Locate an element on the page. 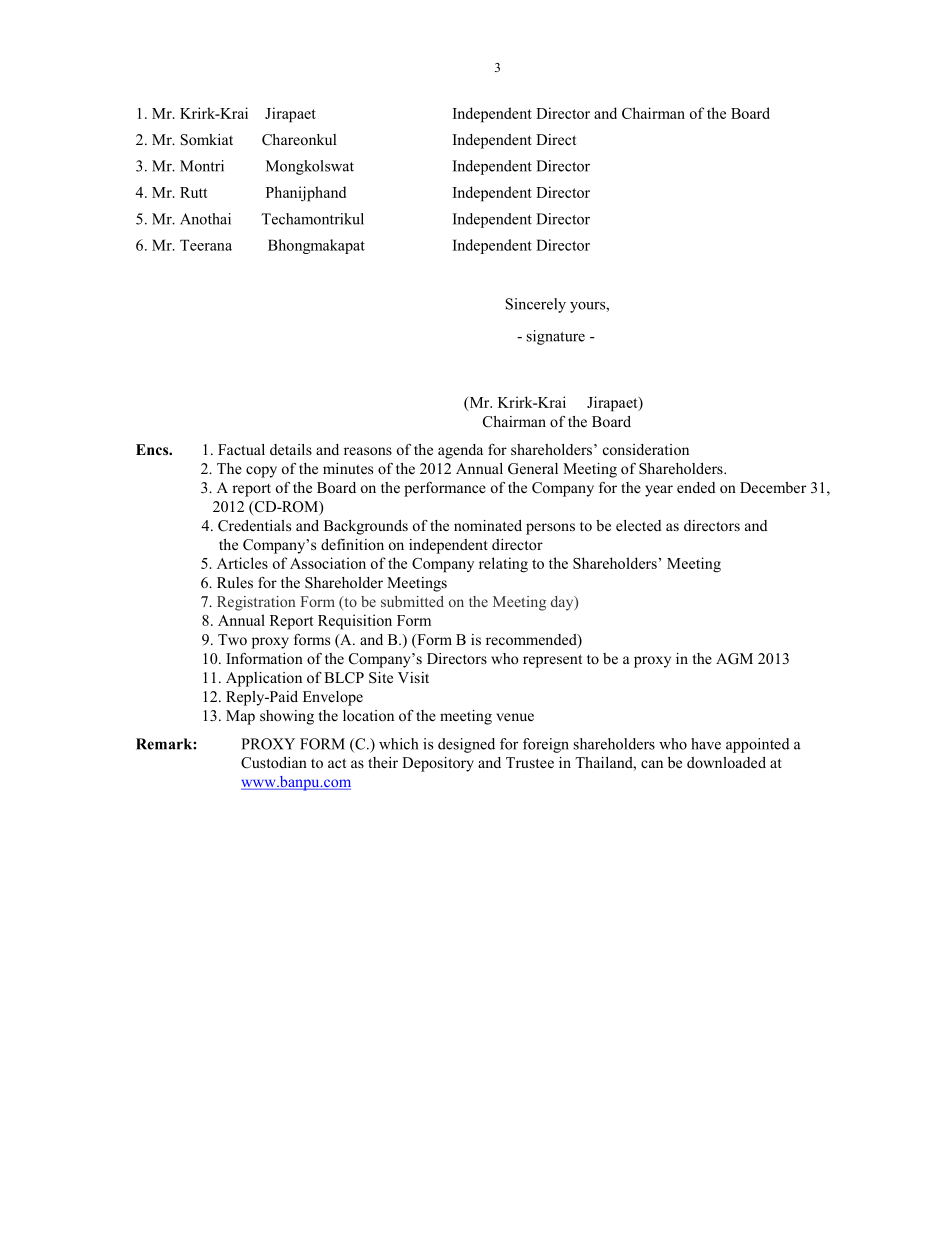 The height and width of the image is (1233, 952). Custodian is located at coordinates (274, 763).
